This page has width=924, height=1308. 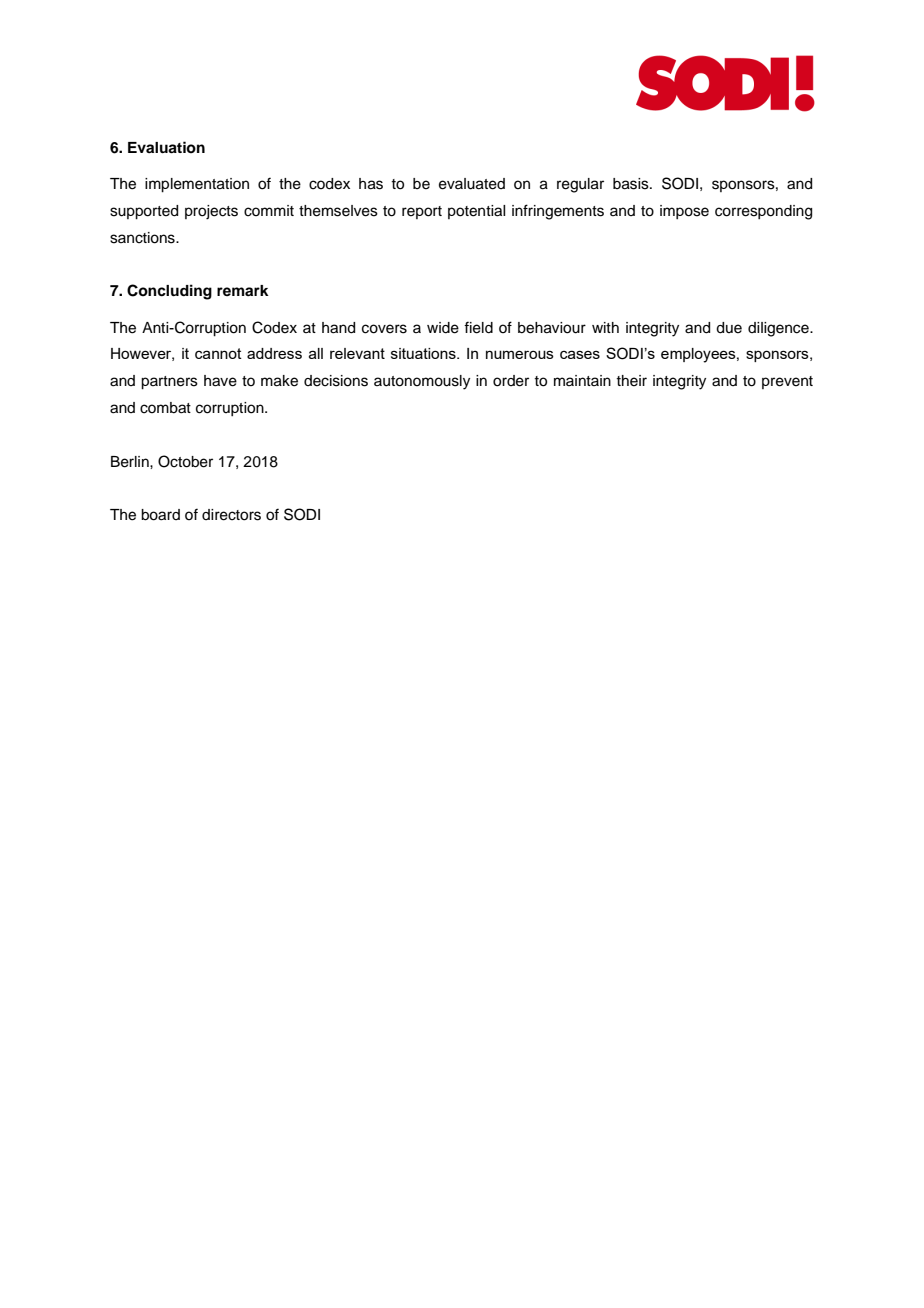 I want to click on have, so click(x=220, y=381).
